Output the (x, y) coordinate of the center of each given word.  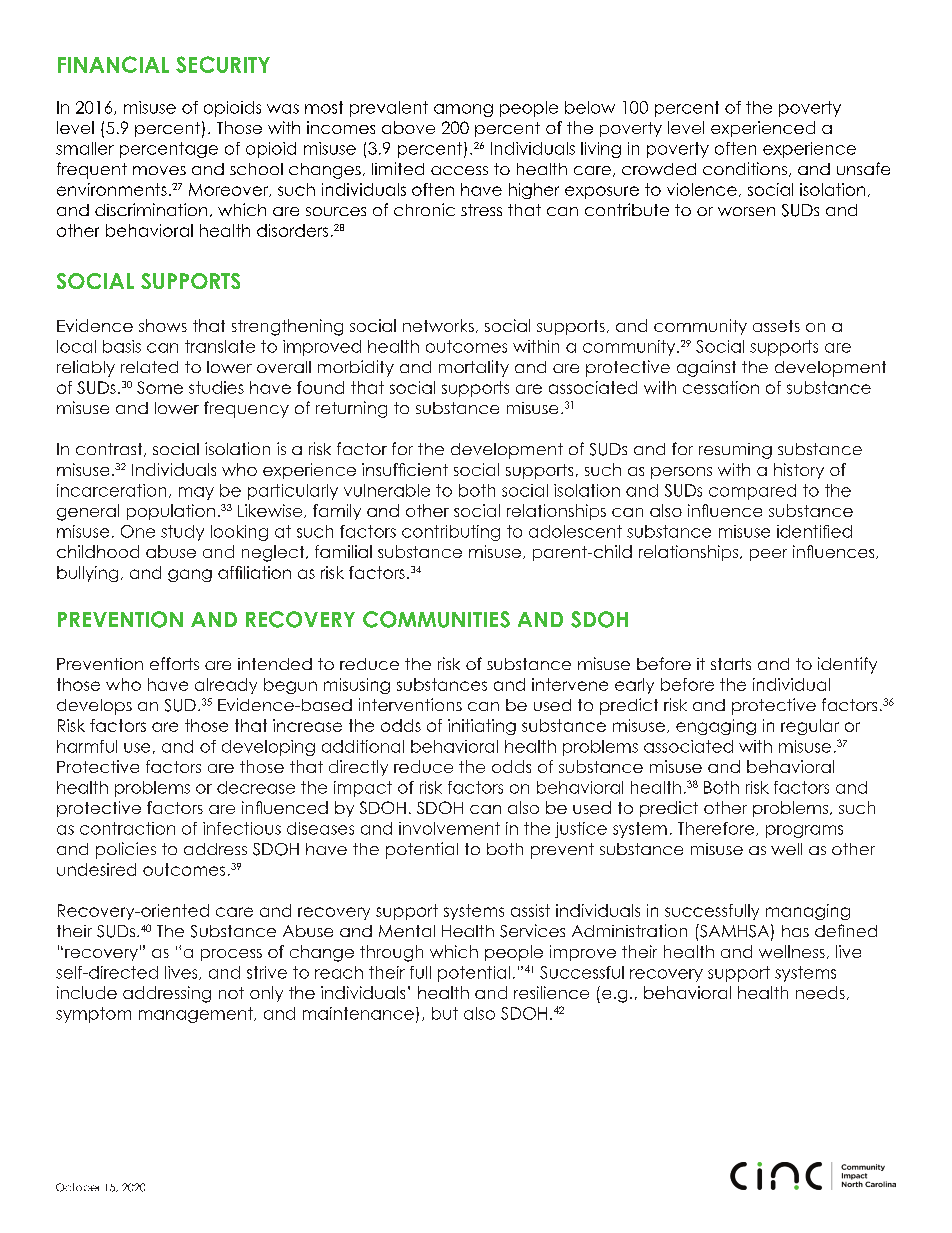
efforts (174, 663)
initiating (482, 727)
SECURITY (223, 64)
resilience (551, 992)
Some (160, 387)
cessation (721, 387)
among (463, 110)
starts (731, 664)
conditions (745, 168)
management (197, 1015)
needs (820, 992)
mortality (474, 368)
